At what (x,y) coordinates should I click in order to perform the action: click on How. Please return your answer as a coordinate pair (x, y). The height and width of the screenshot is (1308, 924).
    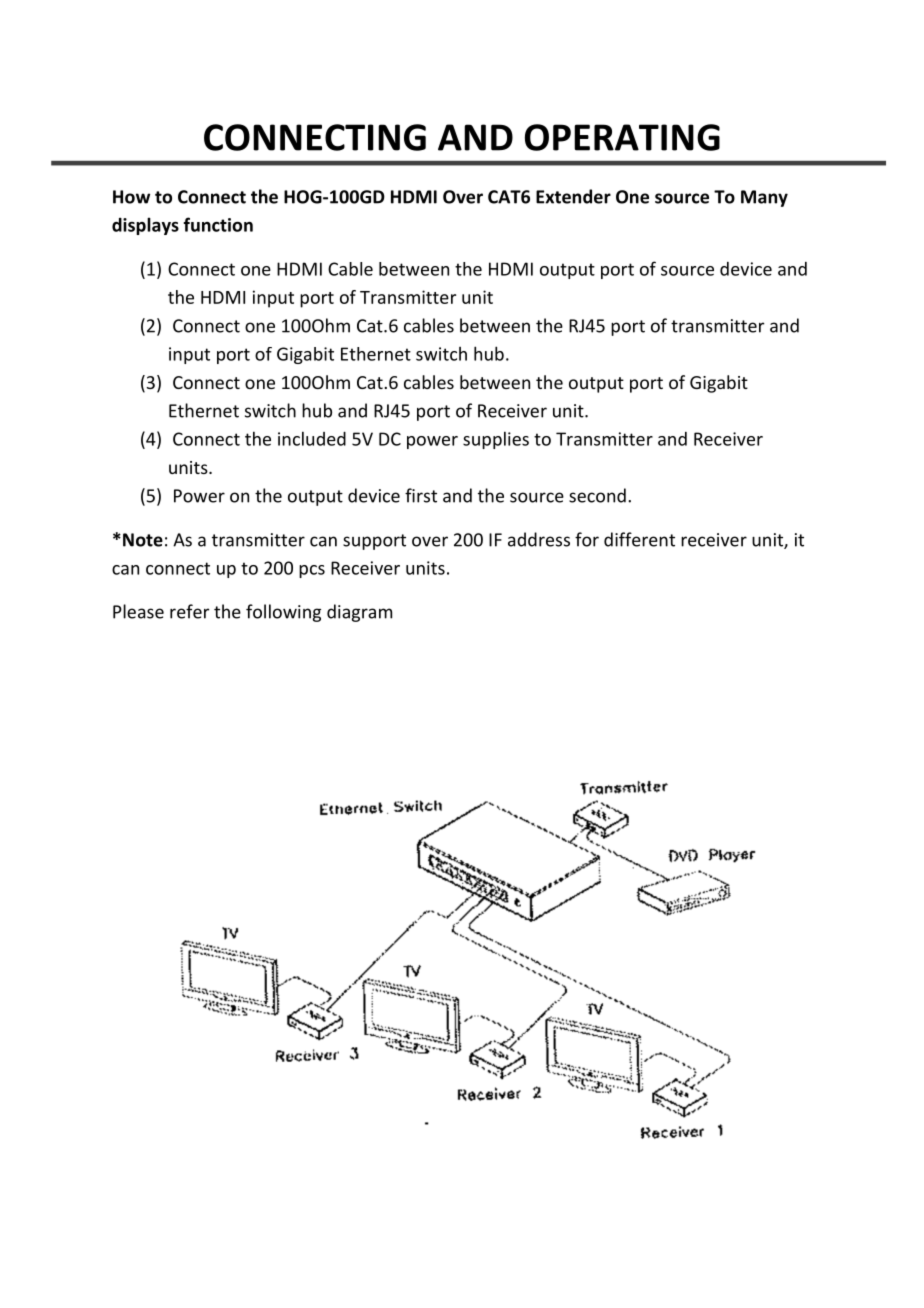
    Looking at the image, I should click on (131, 197).
